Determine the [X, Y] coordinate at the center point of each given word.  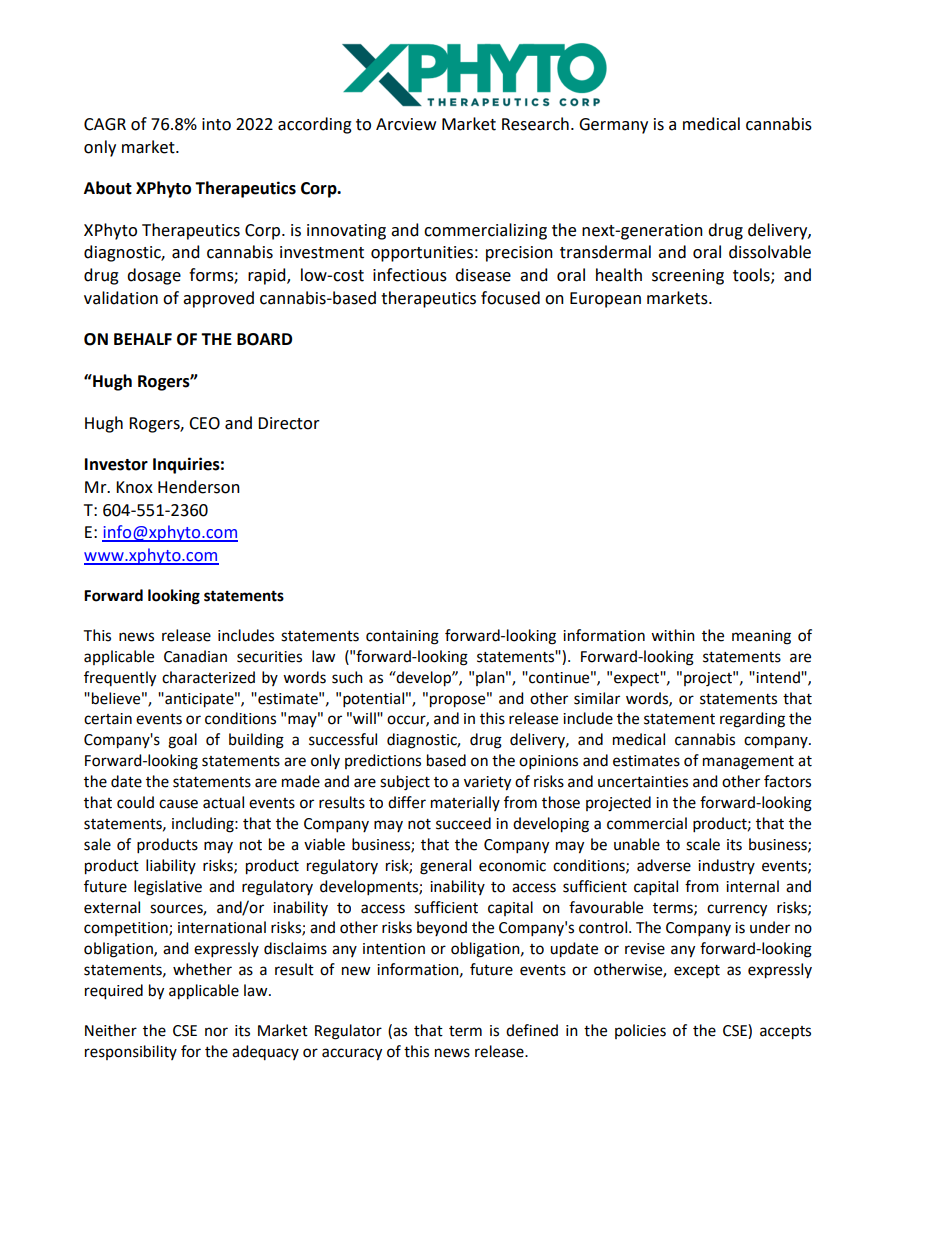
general [445, 867]
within [673, 635]
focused [510, 298]
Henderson [199, 487]
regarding [752, 720]
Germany [613, 126]
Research [535, 124]
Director [289, 423]
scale [703, 844]
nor [216, 1032]
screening [688, 277]
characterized [208, 677]
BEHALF [143, 339]
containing [402, 637]
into [216, 124]
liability [171, 866]
